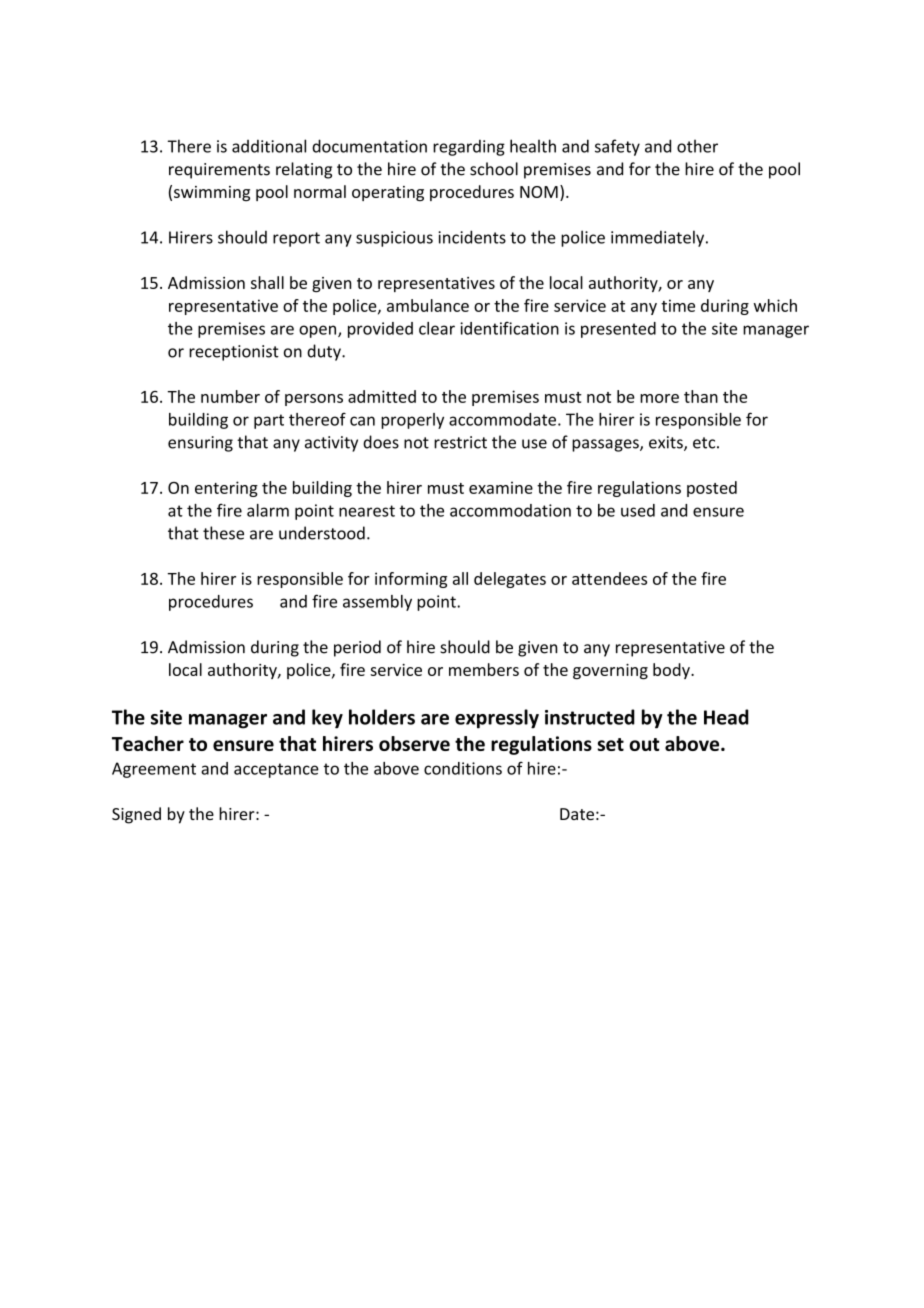 The height and width of the image is (1308, 924). I want to click on than, so click(701, 396).
